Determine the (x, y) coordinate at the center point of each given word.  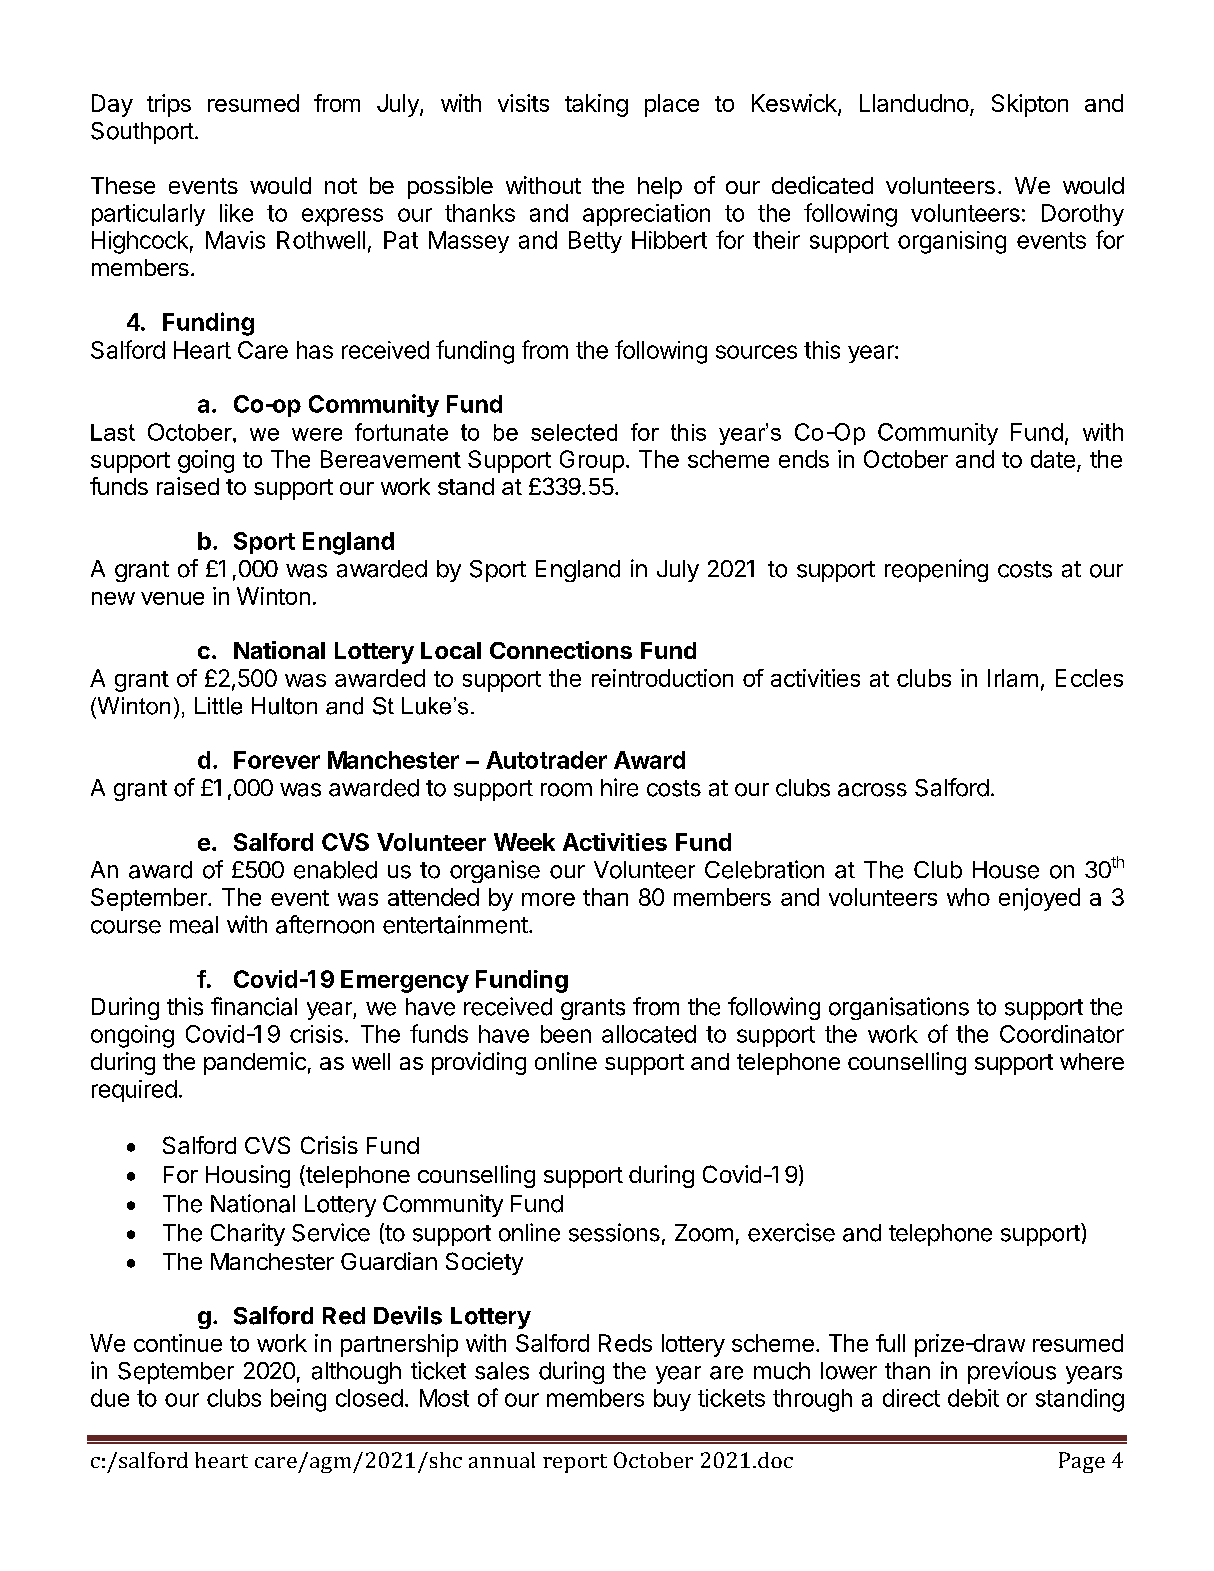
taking (596, 105)
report (575, 1463)
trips (169, 105)
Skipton (1030, 105)
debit (973, 1398)
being (298, 1400)
